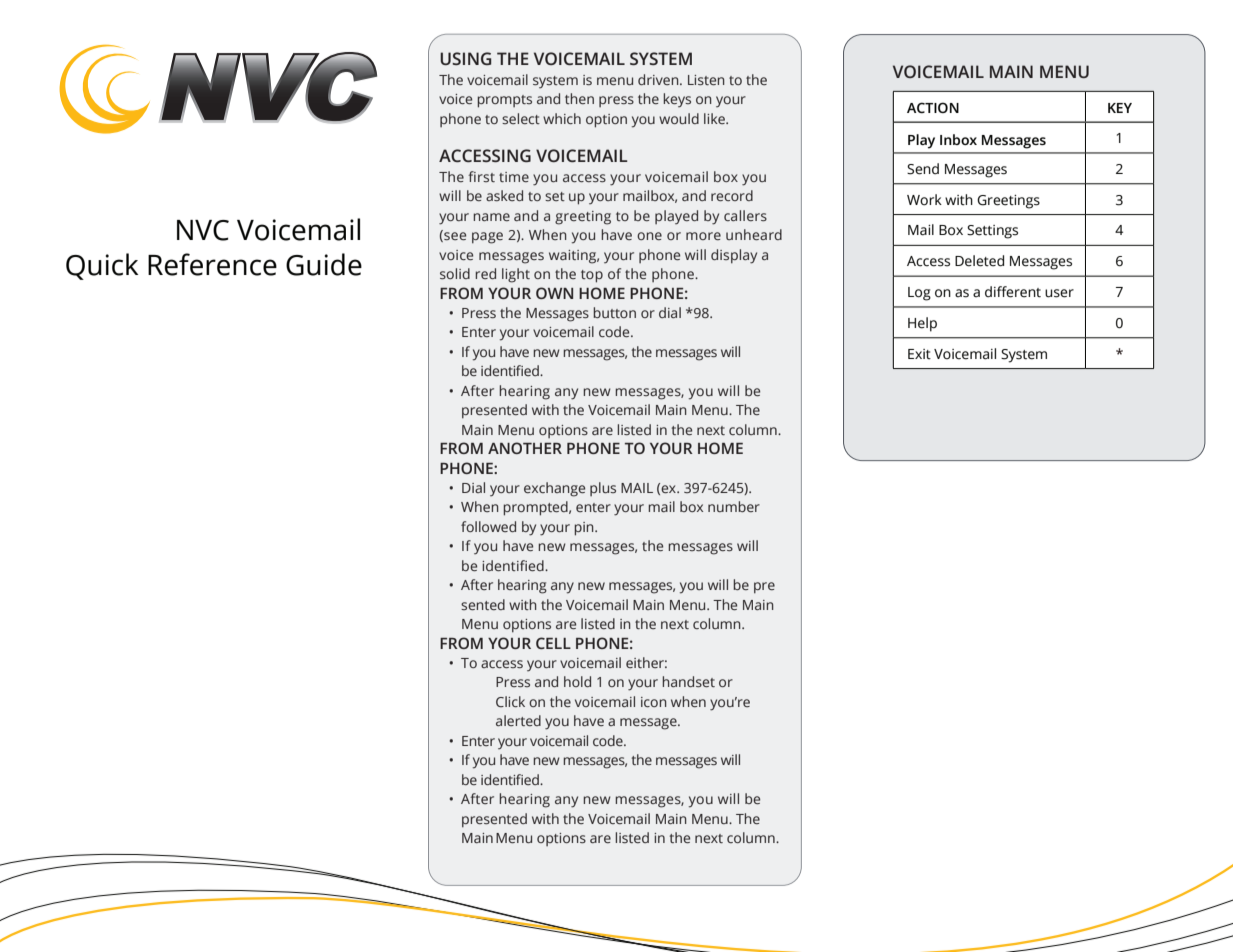 This page has height=952, width=1233. What do you see at coordinates (577, 681) in the page?
I see `hold` at bounding box center [577, 681].
